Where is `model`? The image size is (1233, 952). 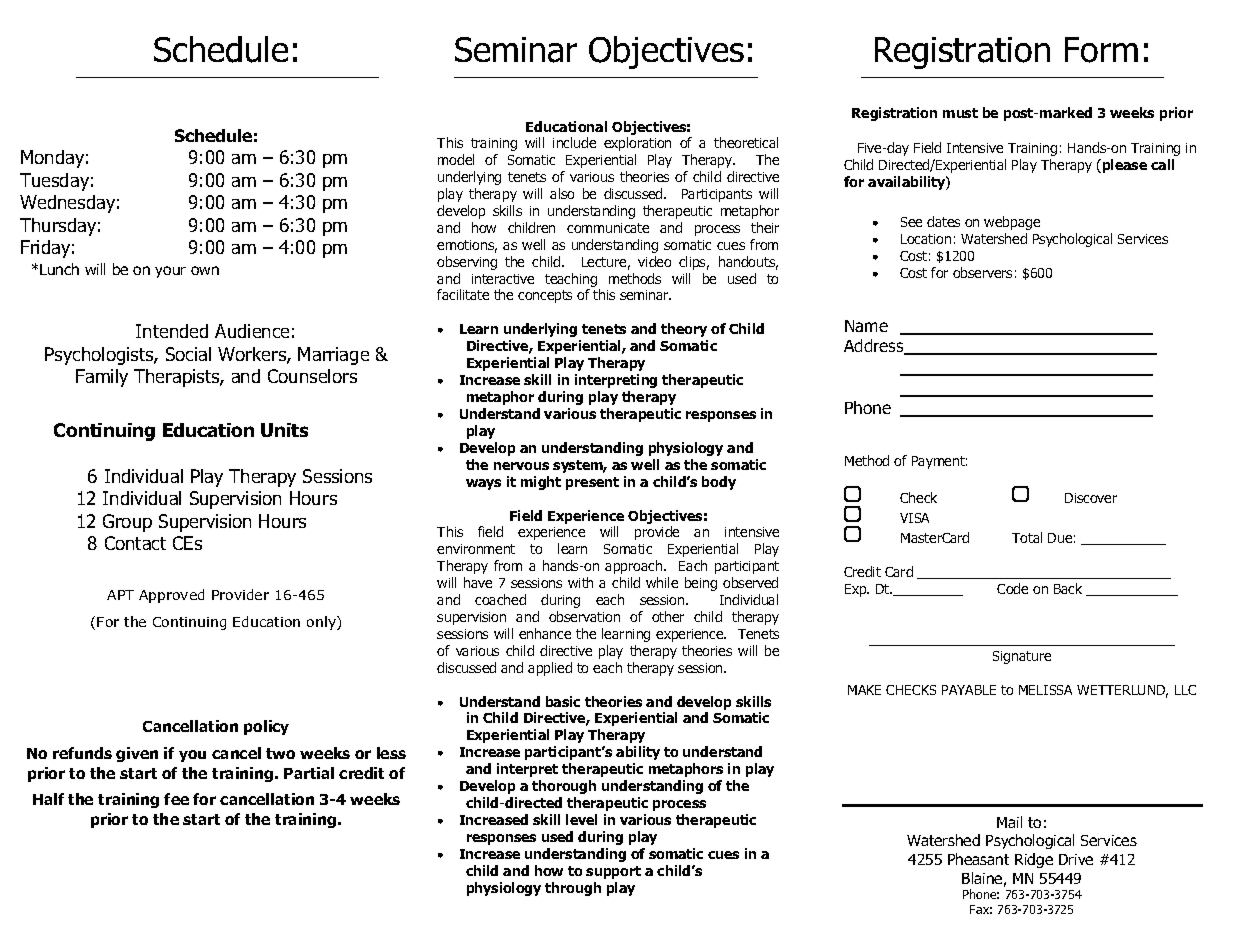 model is located at coordinates (456, 159).
